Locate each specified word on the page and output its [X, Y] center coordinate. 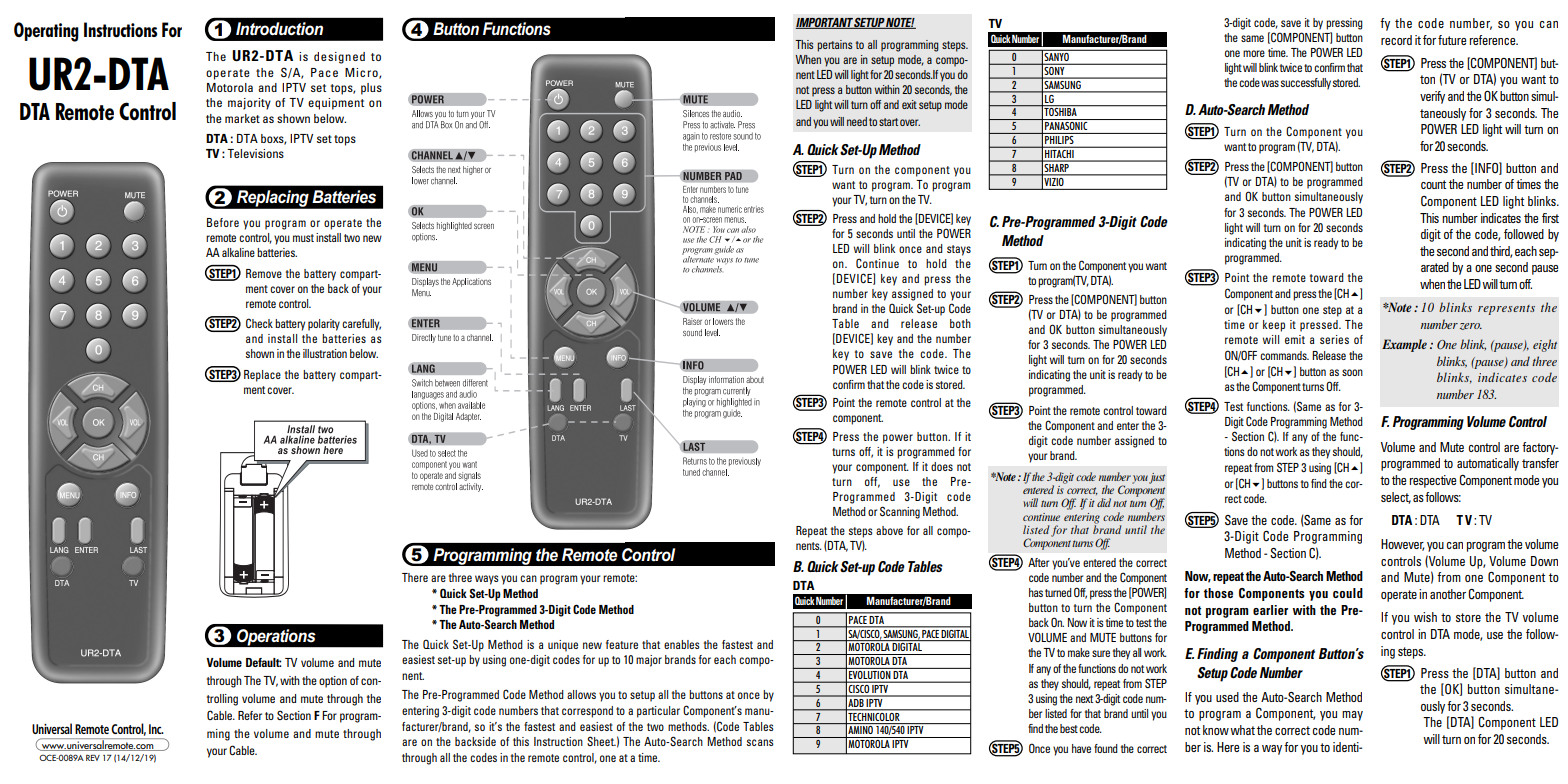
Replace [262, 376]
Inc [156, 729]
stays [959, 250]
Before [223, 222]
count [1433, 184]
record [1396, 40]
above [889, 530]
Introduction [279, 29]
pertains [834, 46]
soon [1352, 372]
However [1402, 545]
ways [487, 580]
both [960, 323]
